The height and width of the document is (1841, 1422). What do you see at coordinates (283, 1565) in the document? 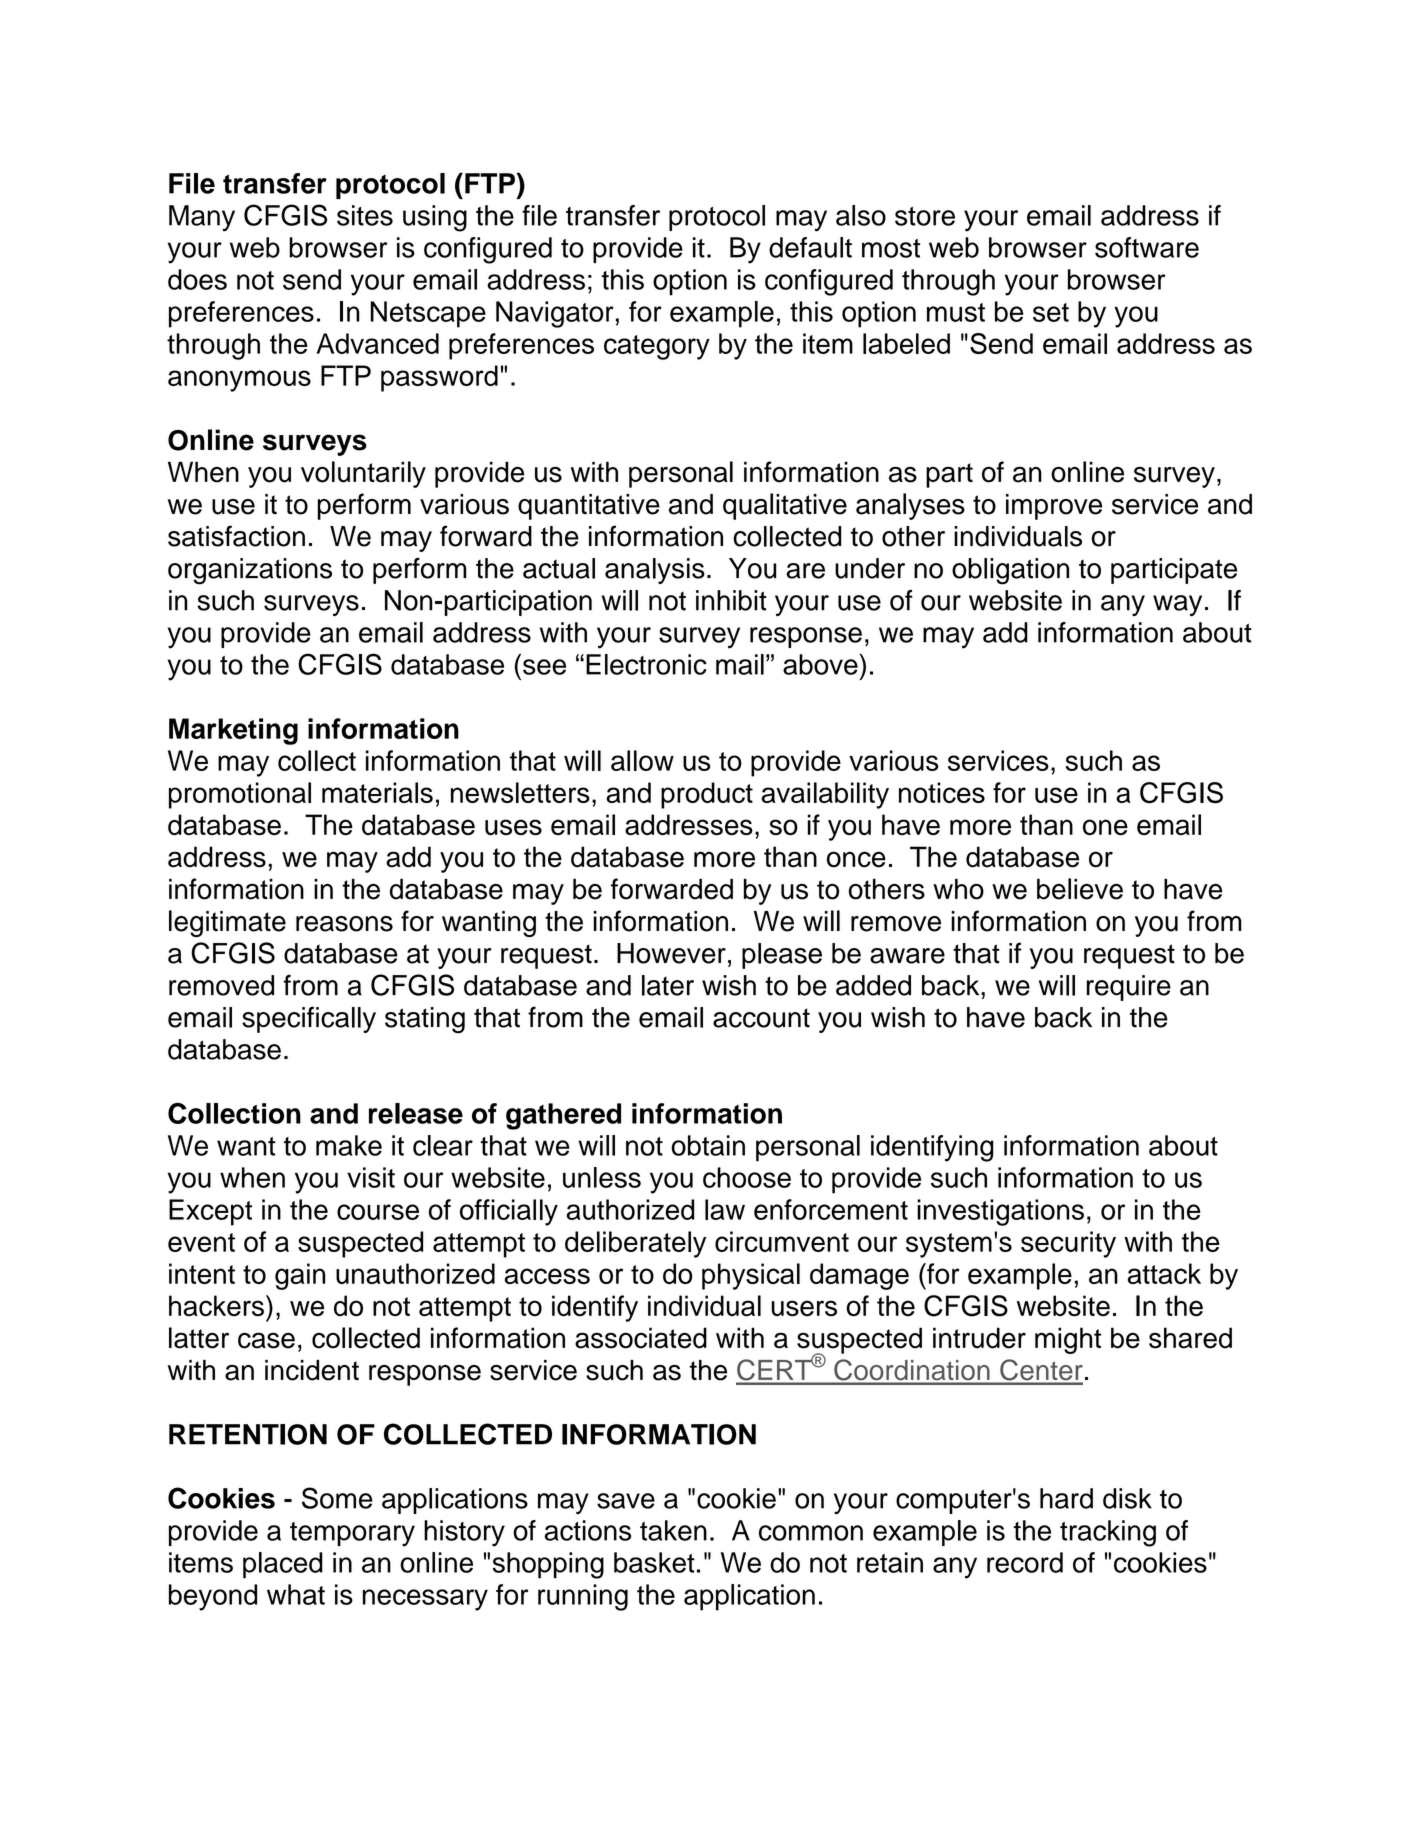
I see `placed` at bounding box center [283, 1565].
